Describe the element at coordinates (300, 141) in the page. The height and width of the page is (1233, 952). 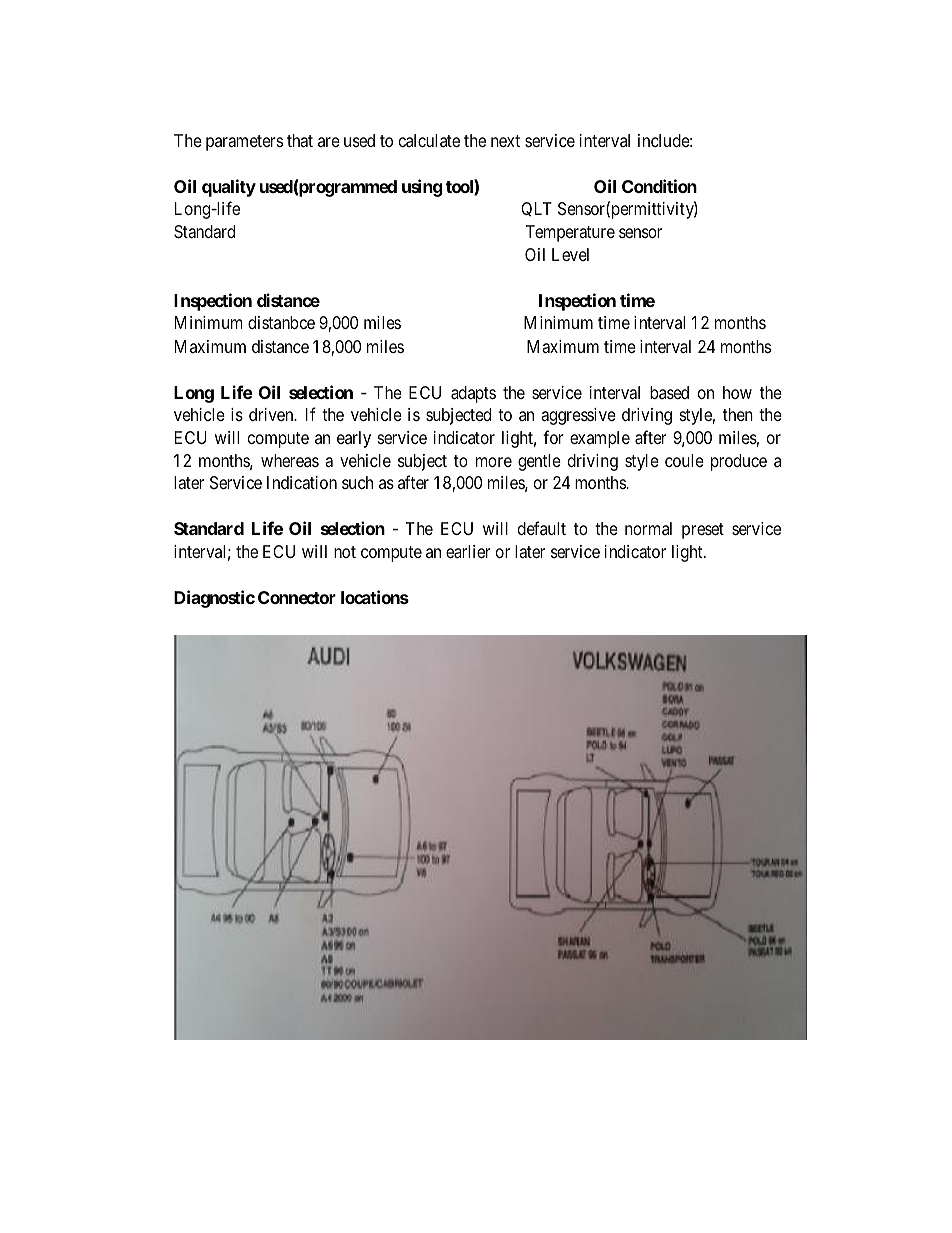
I see `that` at that location.
